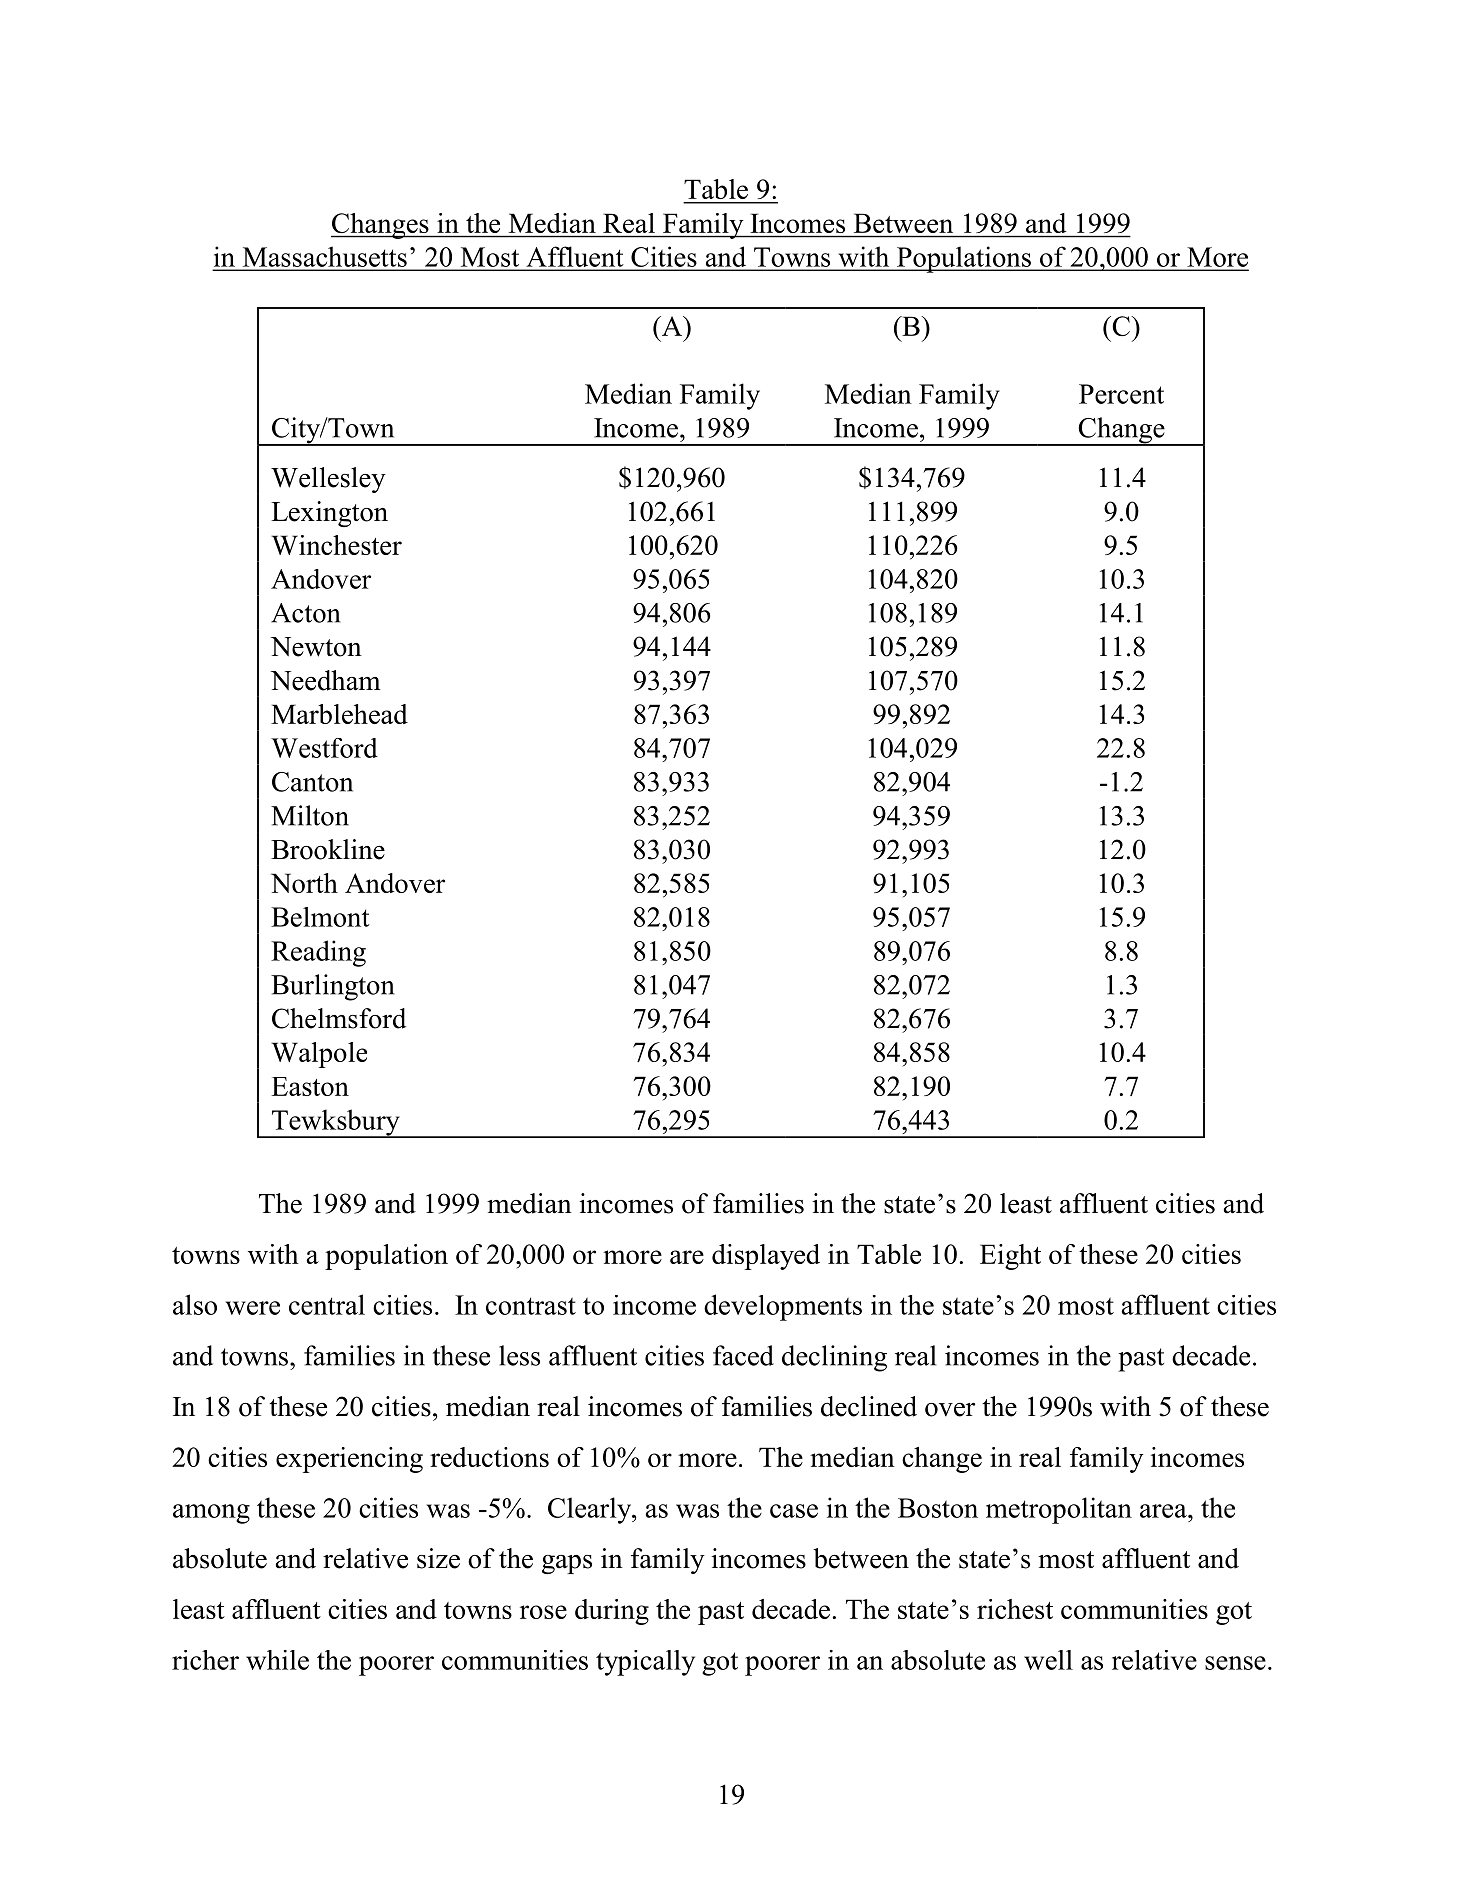 Image resolution: width=1462 pixels, height=1891 pixels. I want to click on while, so click(277, 1660).
